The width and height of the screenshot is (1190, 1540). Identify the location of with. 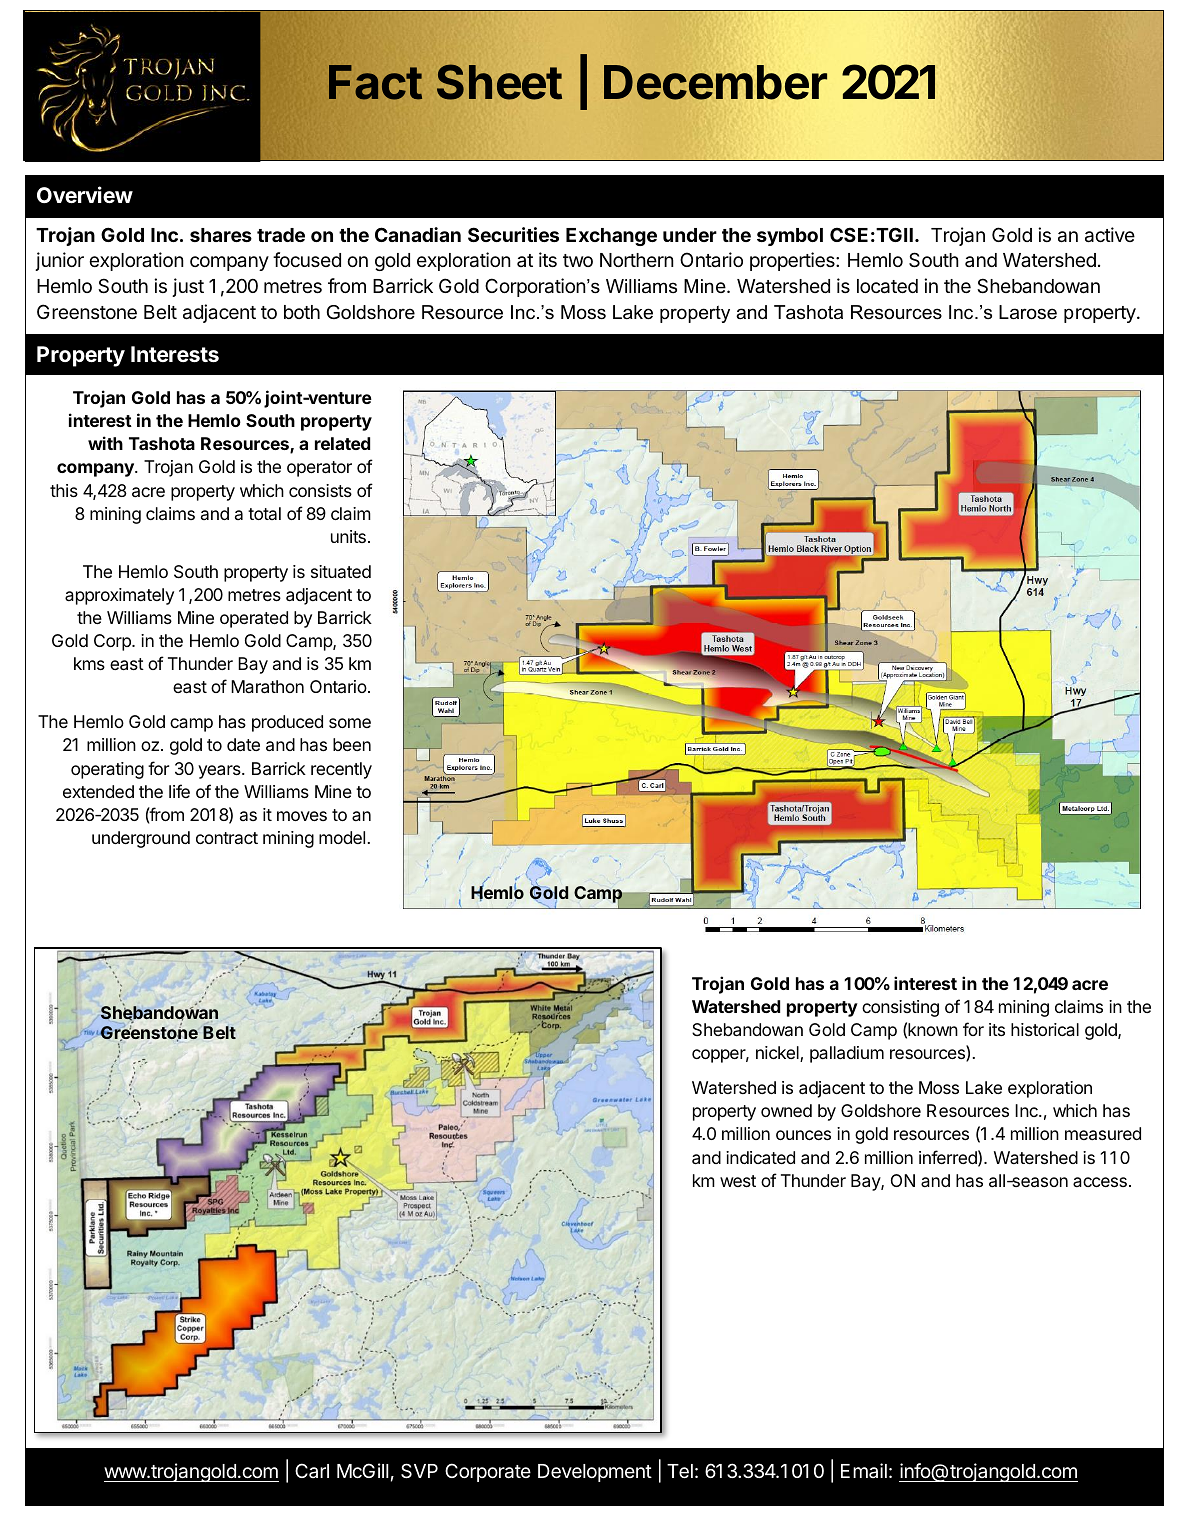
(105, 443).
